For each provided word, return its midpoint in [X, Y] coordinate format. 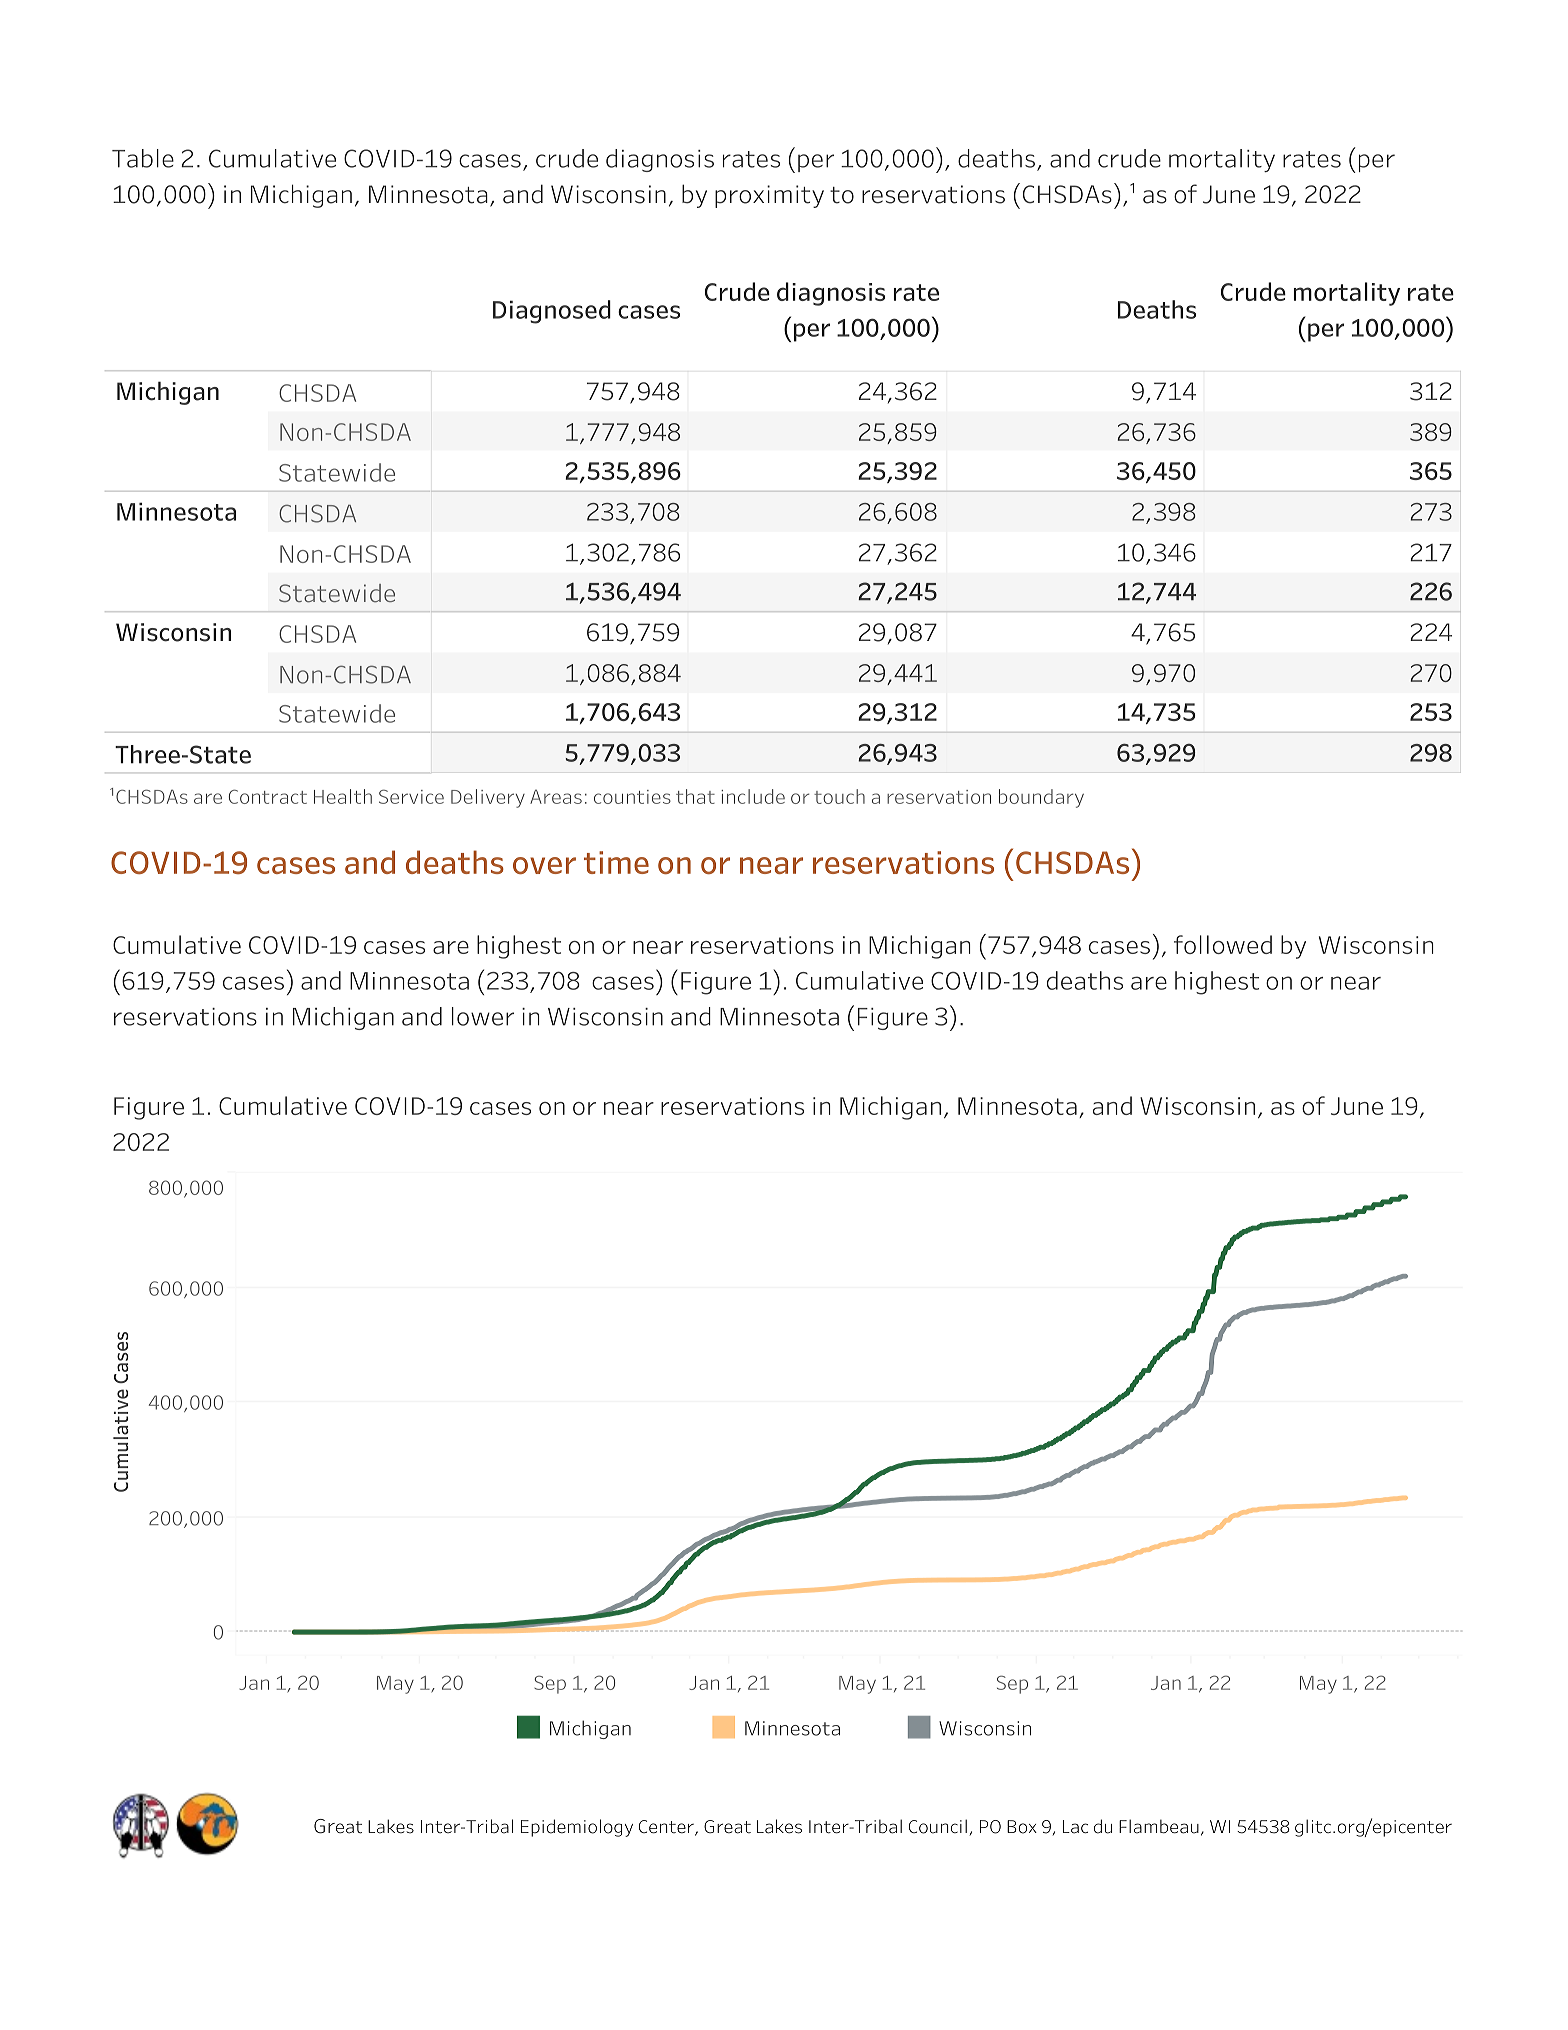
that [695, 796]
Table [143, 158]
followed [1223, 944]
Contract [268, 796]
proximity [769, 196]
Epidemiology [577, 1828]
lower [483, 1016]
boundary [1041, 798]
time [616, 862]
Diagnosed [552, 312]
